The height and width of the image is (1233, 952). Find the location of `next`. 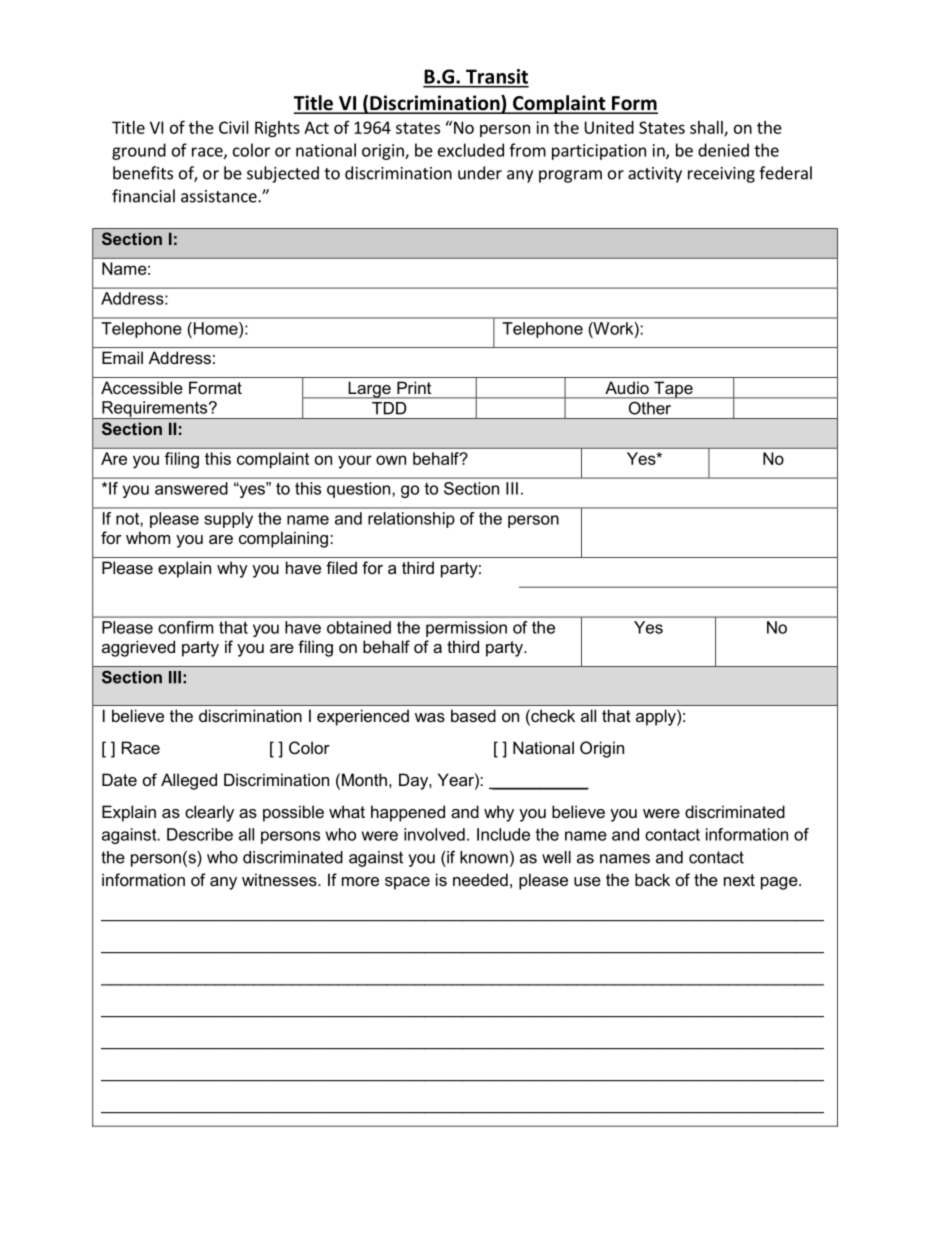

next is located at coordinates (739, 880).
